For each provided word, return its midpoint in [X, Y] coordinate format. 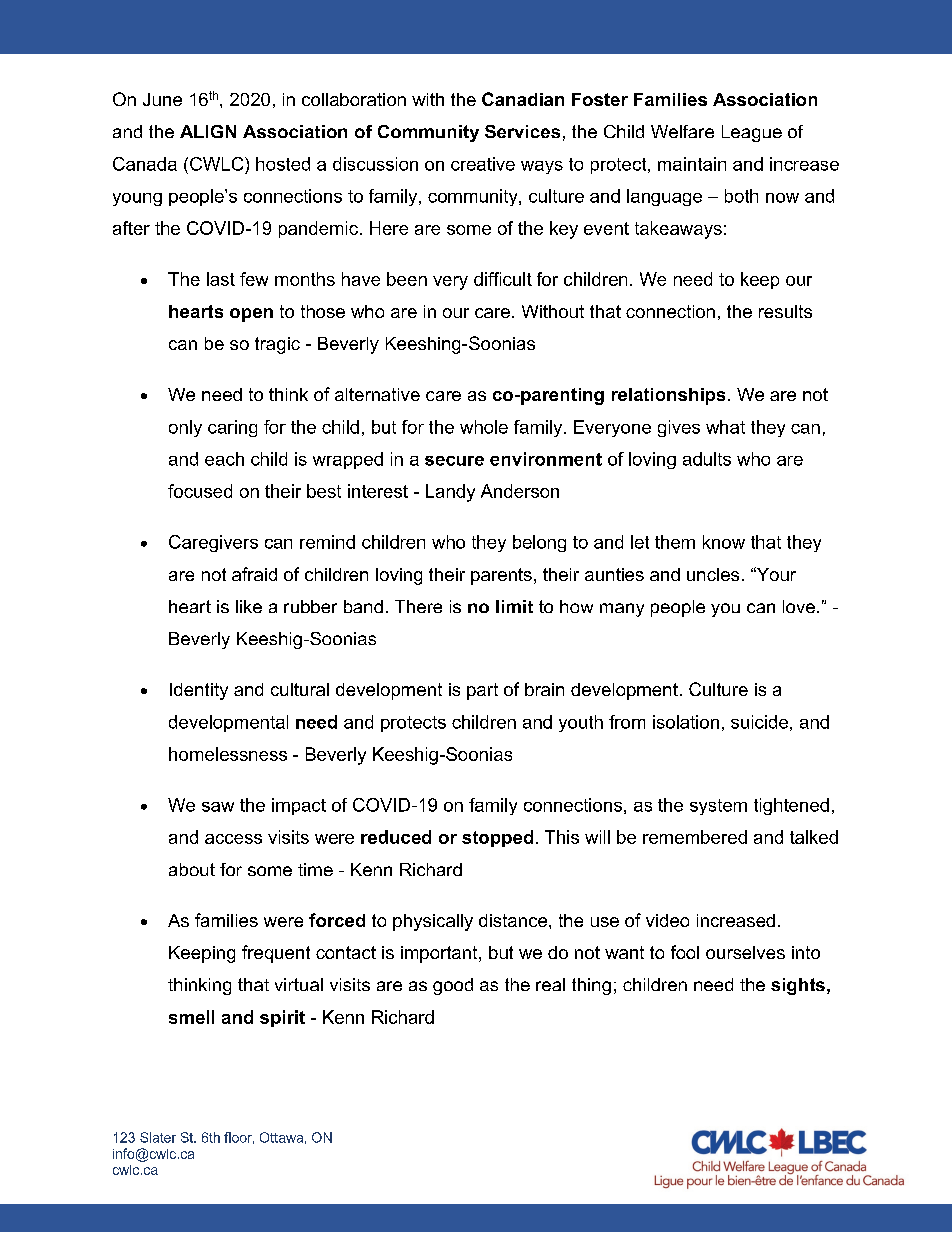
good [453, 986]
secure [454, 461]
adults [707, 459]
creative [483, 164]
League [752, 133]
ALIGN [208, 131]
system [718, 807]
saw [218, 807]
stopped [497, 838]
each [224, 459]
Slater [158, 1137]
